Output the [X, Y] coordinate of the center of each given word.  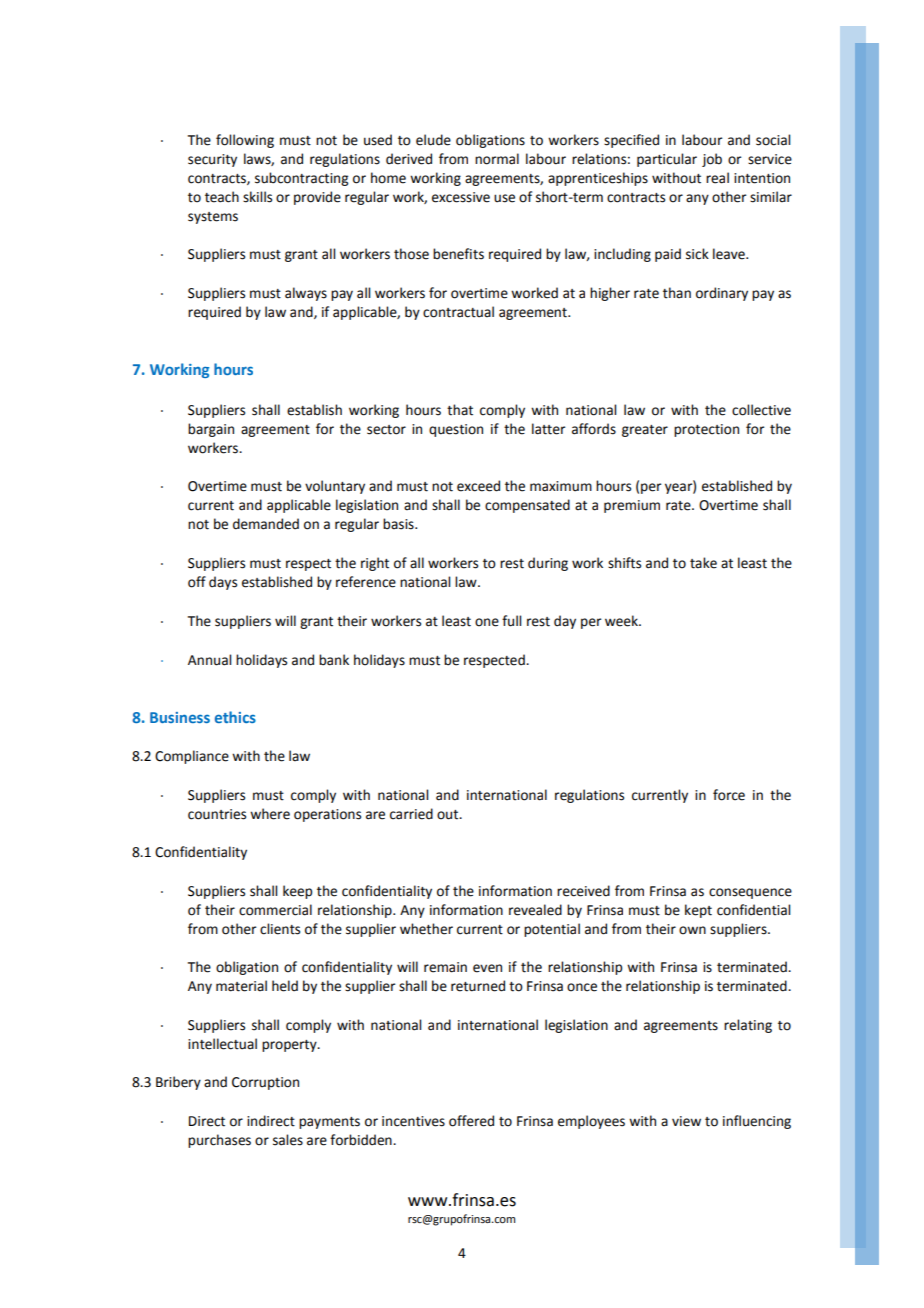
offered [471, 1121]
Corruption [265, 1083]
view [686, 1121]
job [712, 160]
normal [497, 159]
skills [257, 197]
